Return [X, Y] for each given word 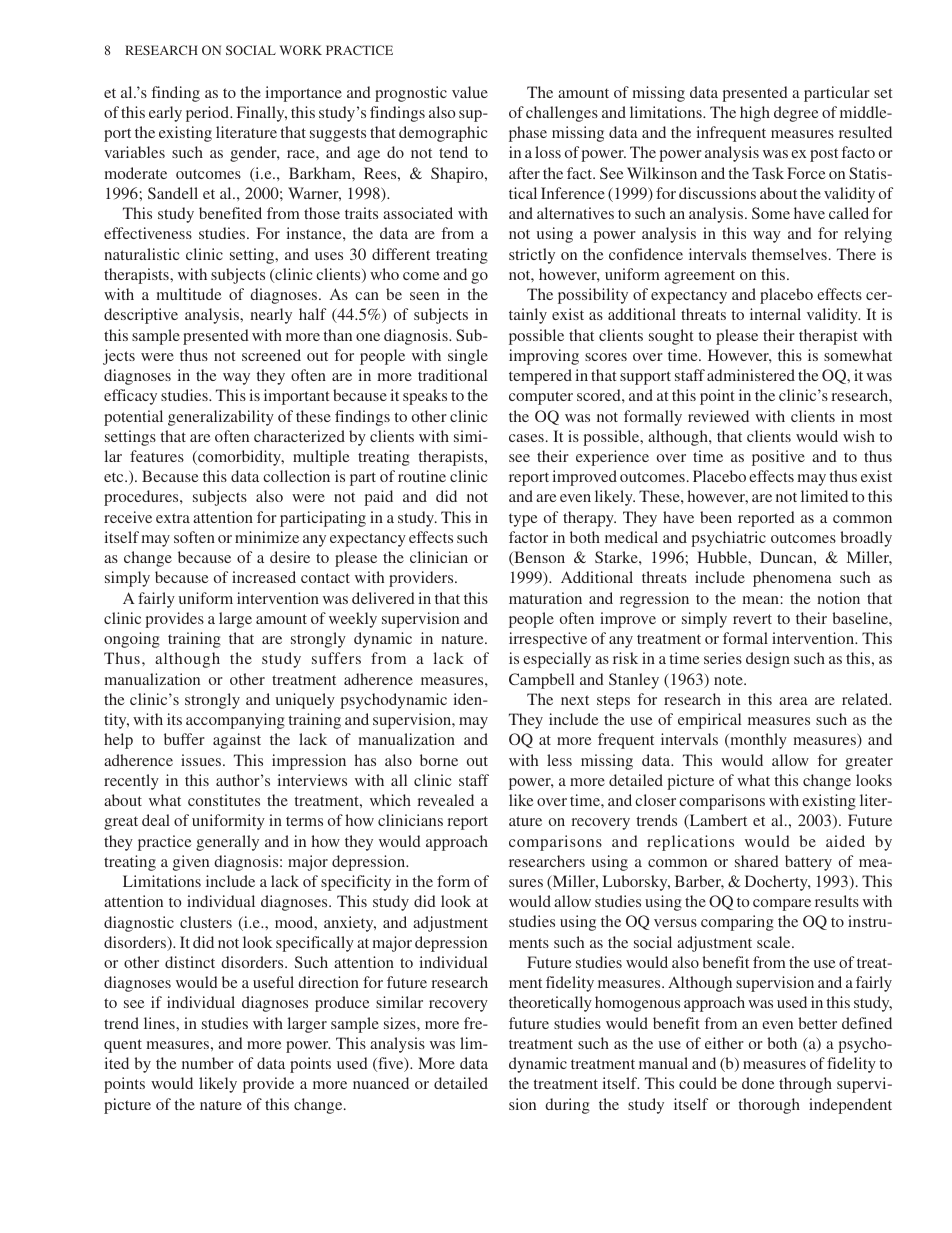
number [208, 1063]
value [470, 92]
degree [796, 114]
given [191, 863]
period [209, 114]
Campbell [541, 681]
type [523, 520]
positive [778, 458]
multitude [189, 294]
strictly [532, 256]
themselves [789, 254]
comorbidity [240, 458]
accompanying [235, 721]
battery [808, 863]
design [768, 660]
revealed [445, 800]
